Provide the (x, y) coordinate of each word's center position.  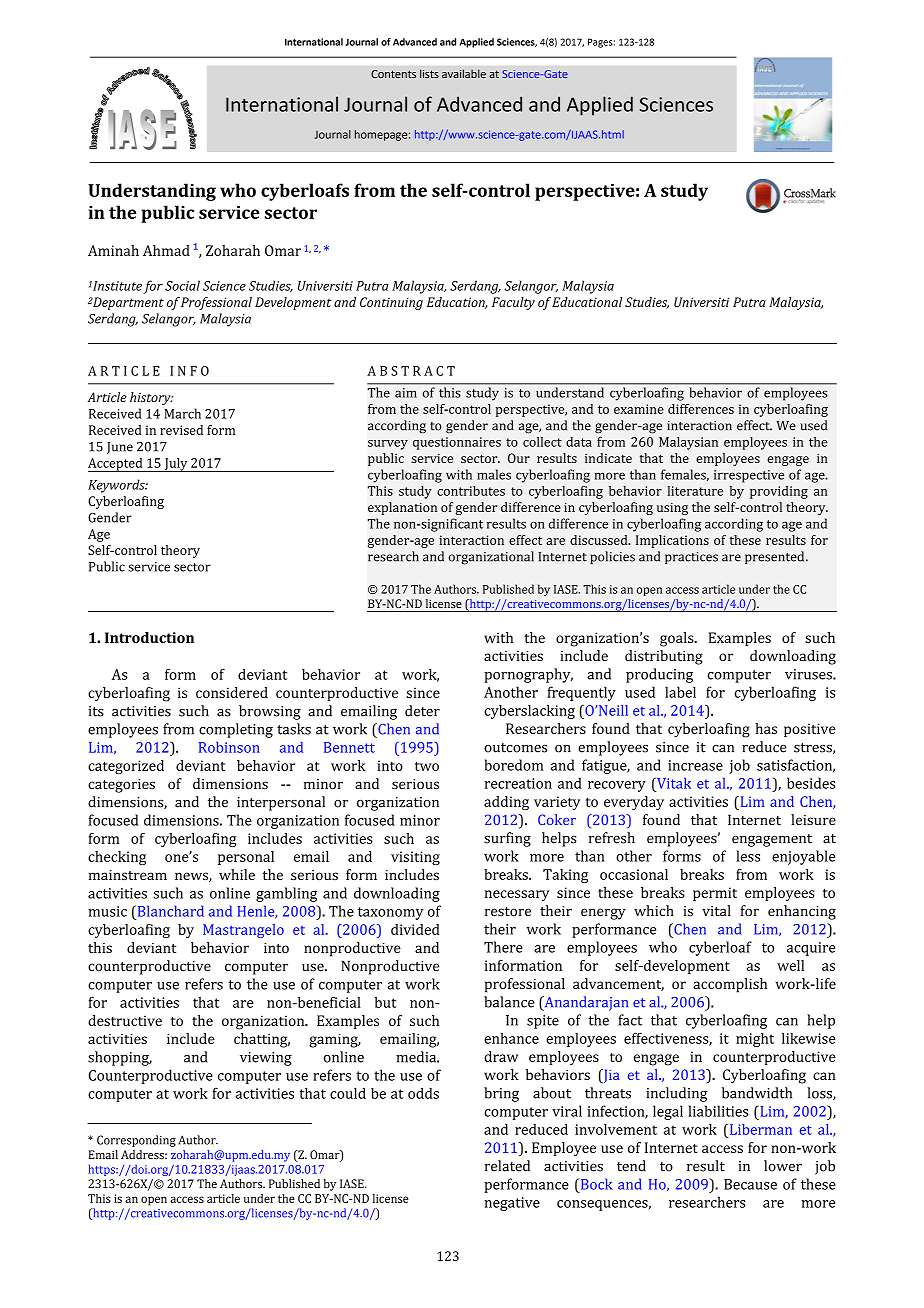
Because (750, 1184)
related (507, 1166)
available (464, 73)
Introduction (149, 637)
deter (422, 711)
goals (678, 639)
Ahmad (166, 250)
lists (429, 73)
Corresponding (136, 1141)
